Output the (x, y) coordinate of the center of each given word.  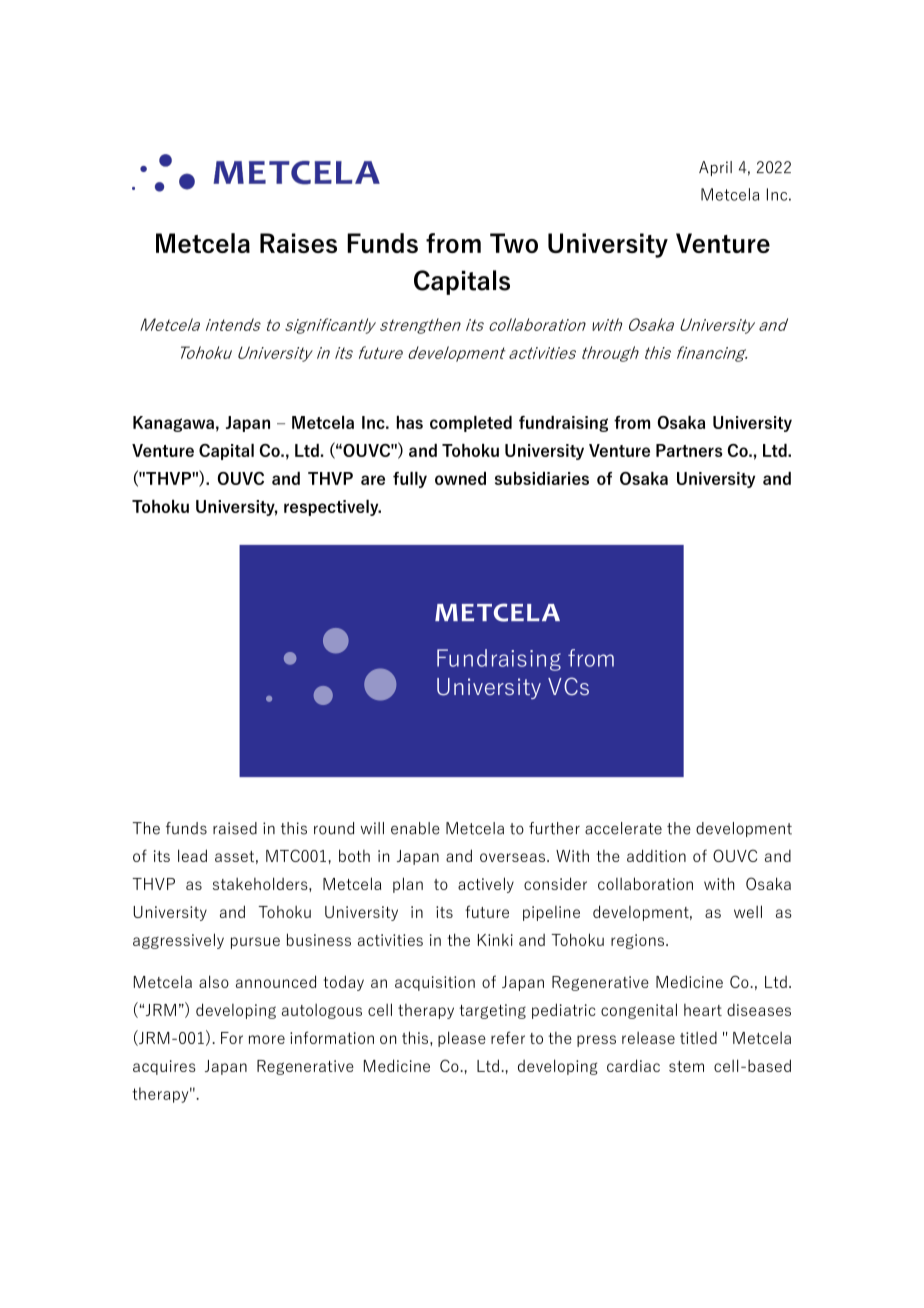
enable (415, 828)
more (267, 1039)
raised (235, 828)
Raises (298, 243)
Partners (689, 450)
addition (656, 855)
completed (471, 424)
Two (514, 243)
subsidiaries (542, 478)
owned (460, 478)
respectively (332, 508)
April (715, 168)
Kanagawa (173, 424)
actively (486, 885)
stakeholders (261, 883)
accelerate (623, 828)
